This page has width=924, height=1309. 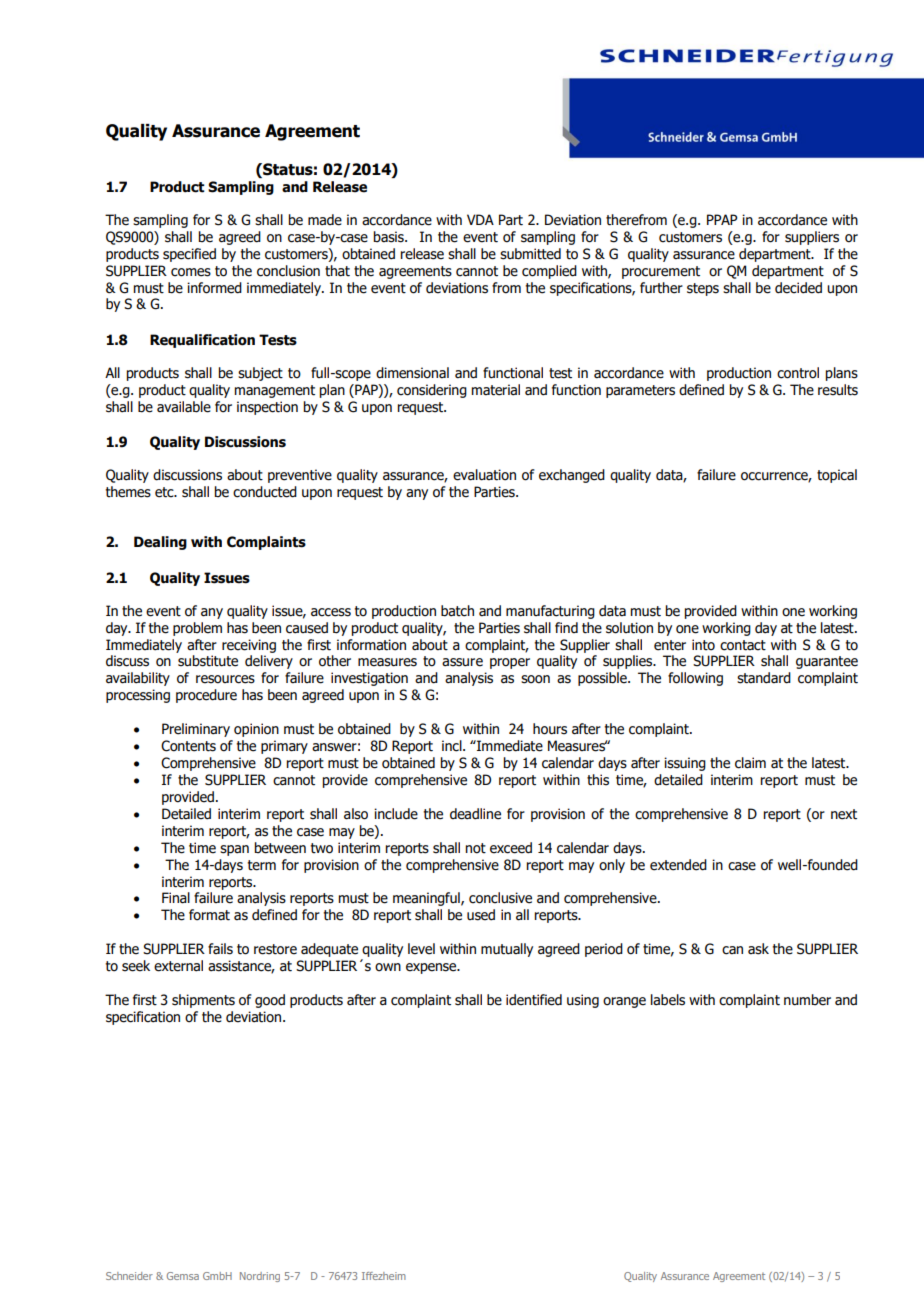 I want to click on identified, so click(x=534, y=1000).
